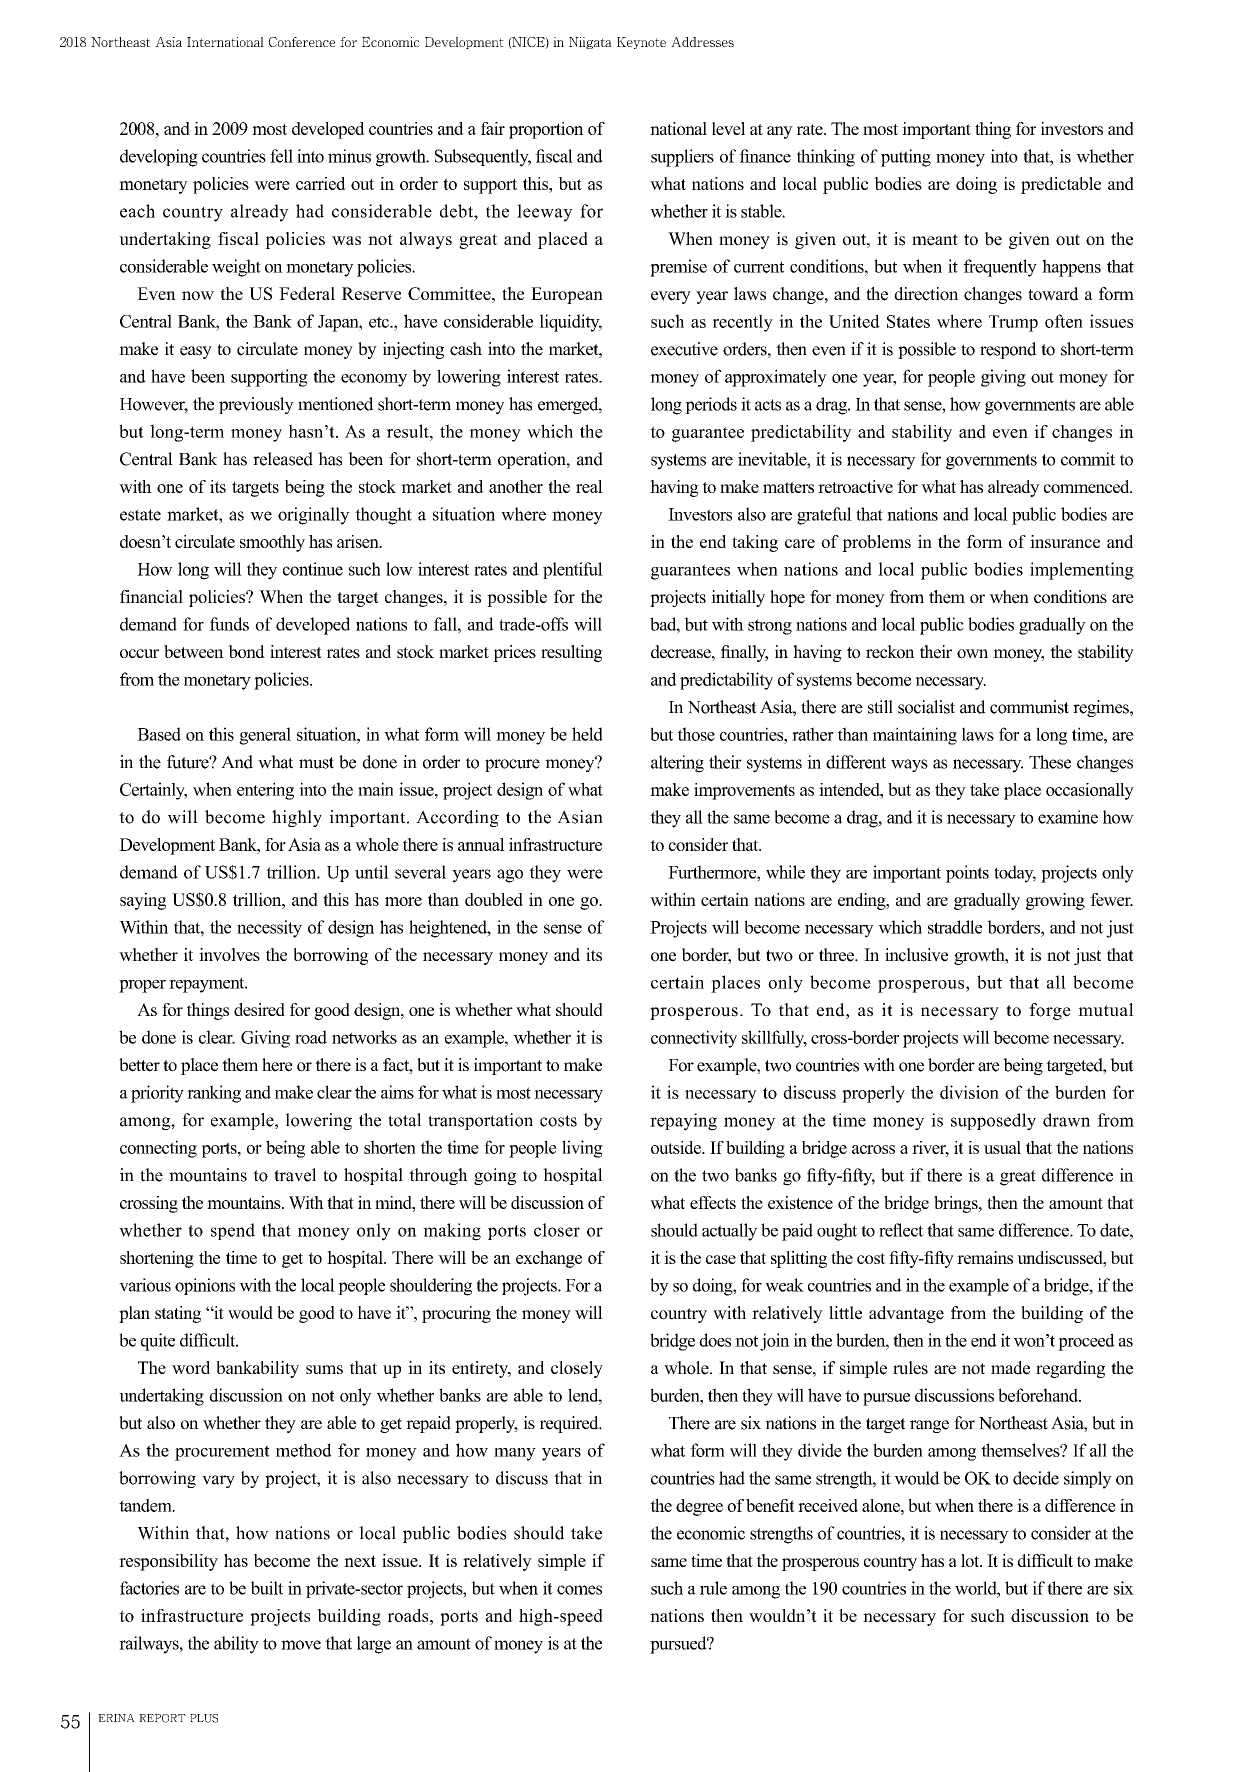 The image size is (1253, 1772). Describe the element at coordinates (972, 654) in the image. I see `own` at that location.
